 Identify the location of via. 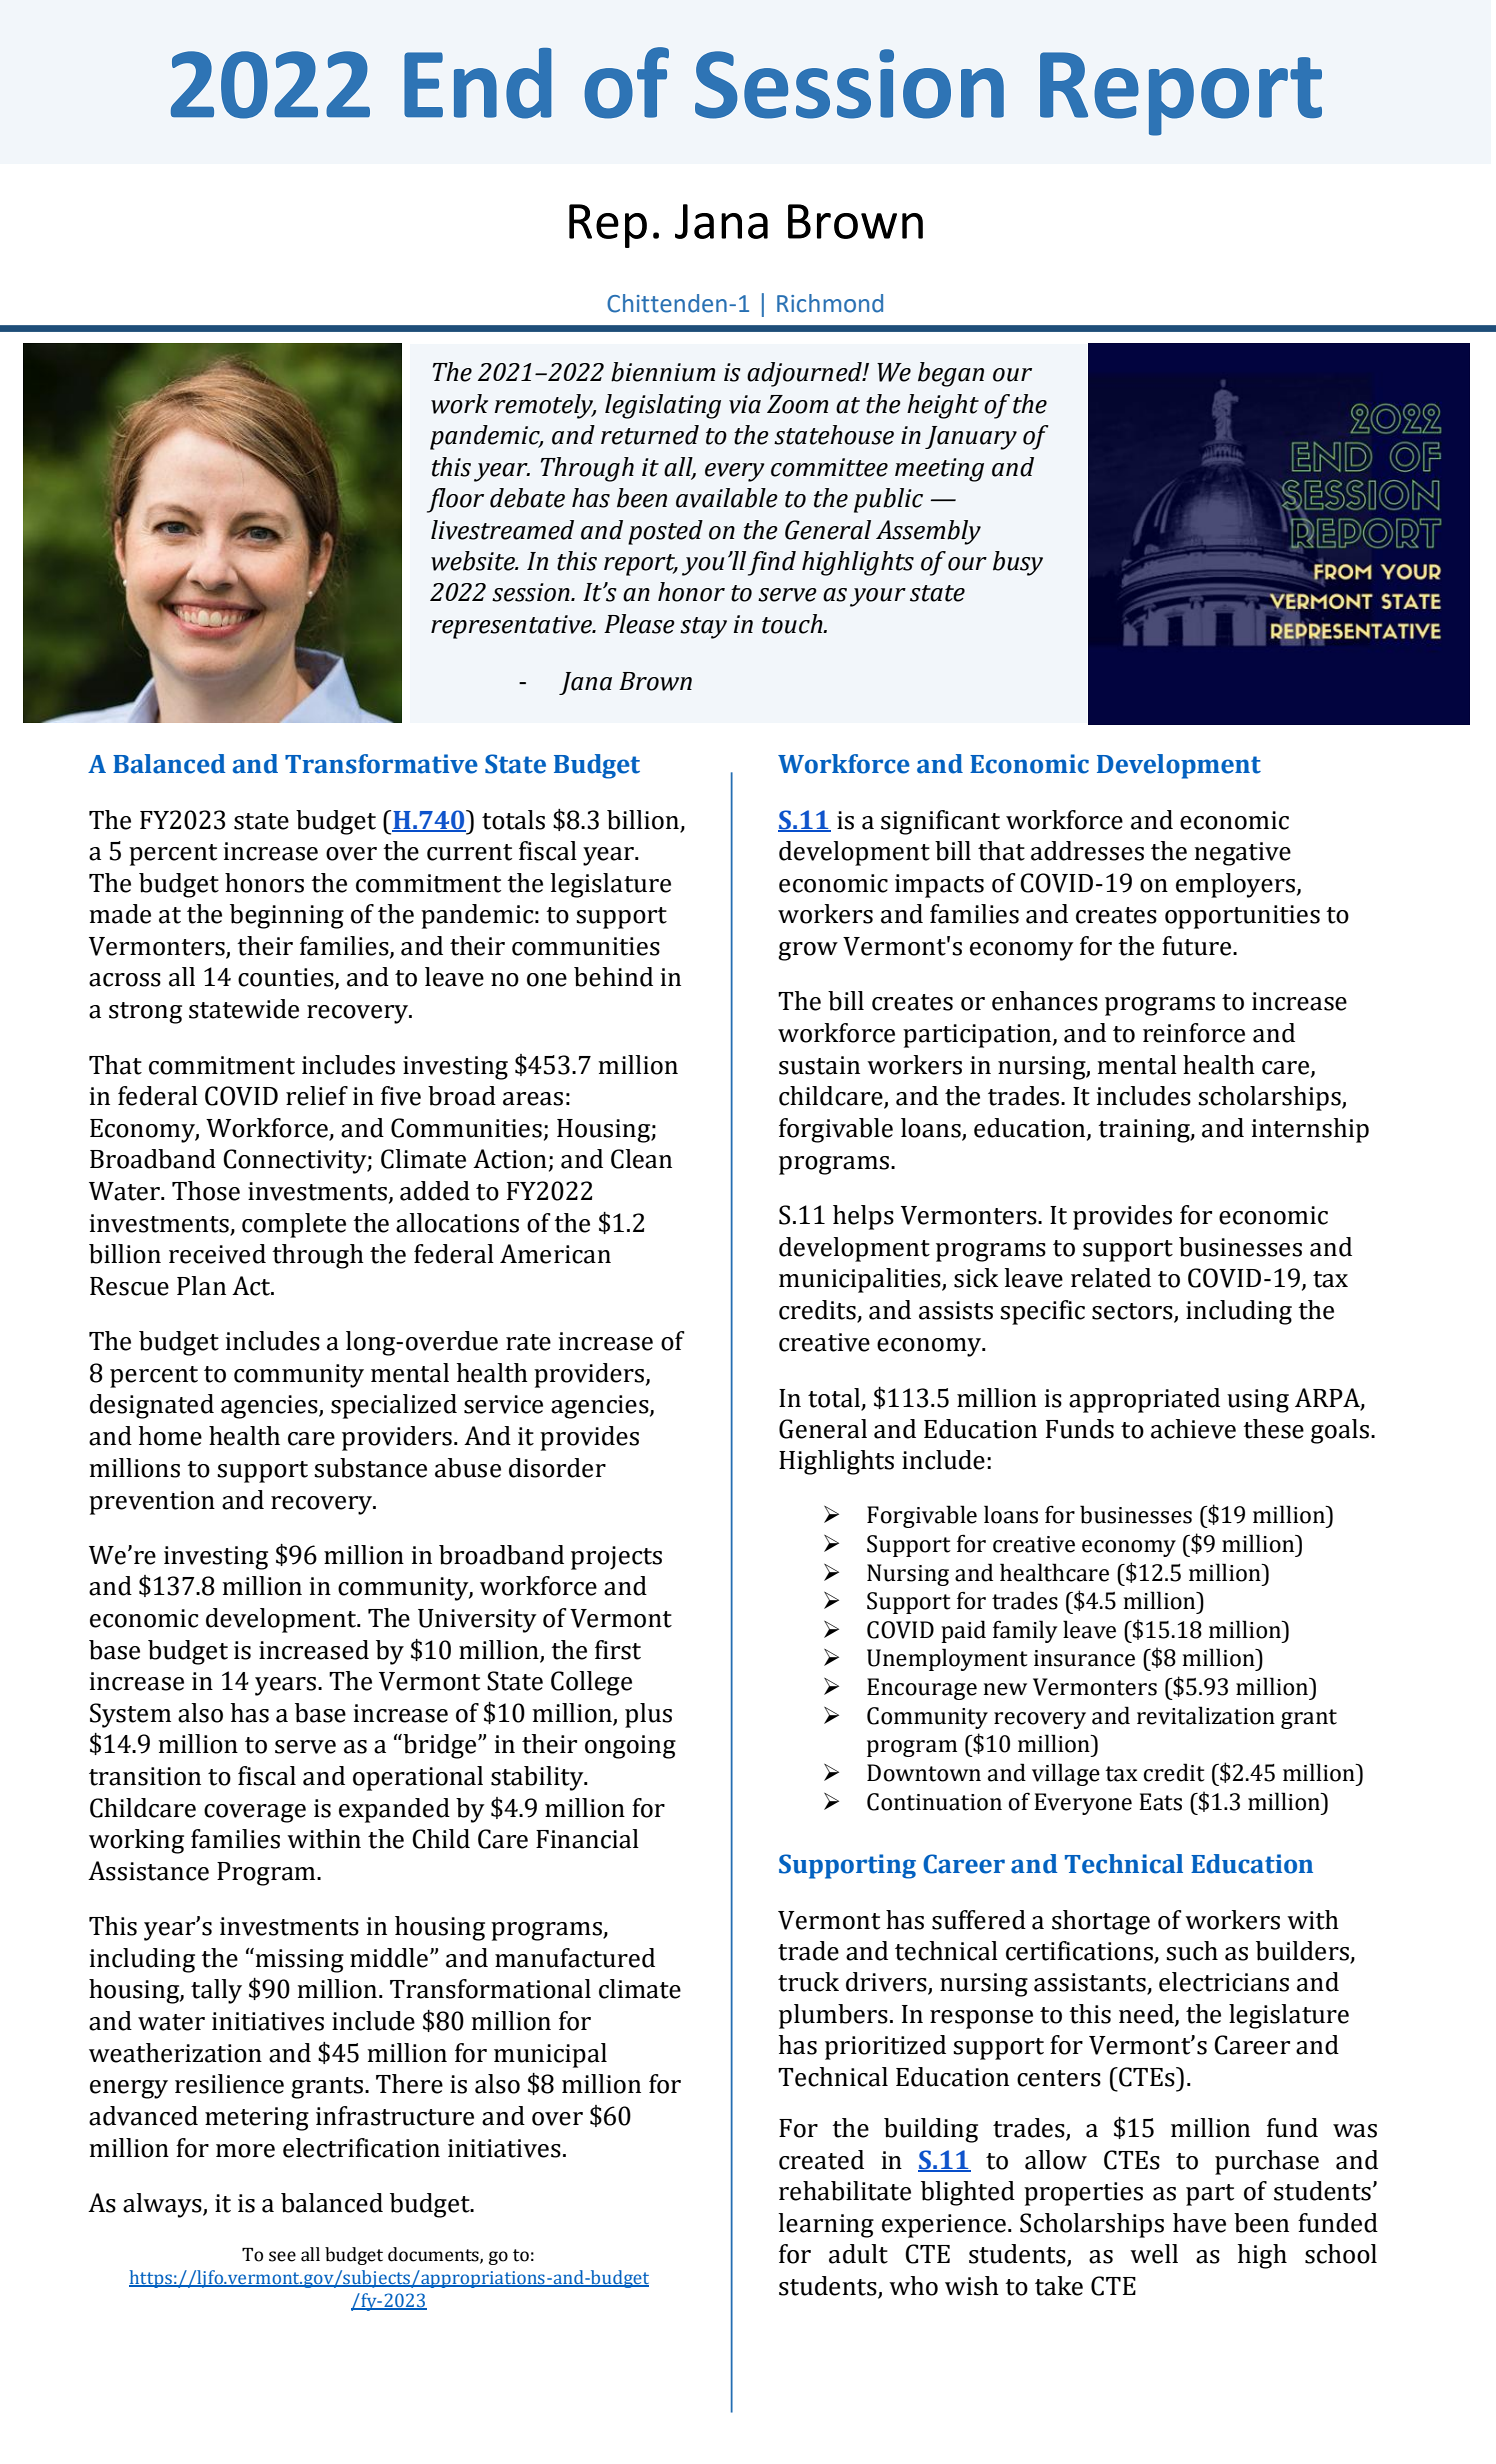
(745, 404).
